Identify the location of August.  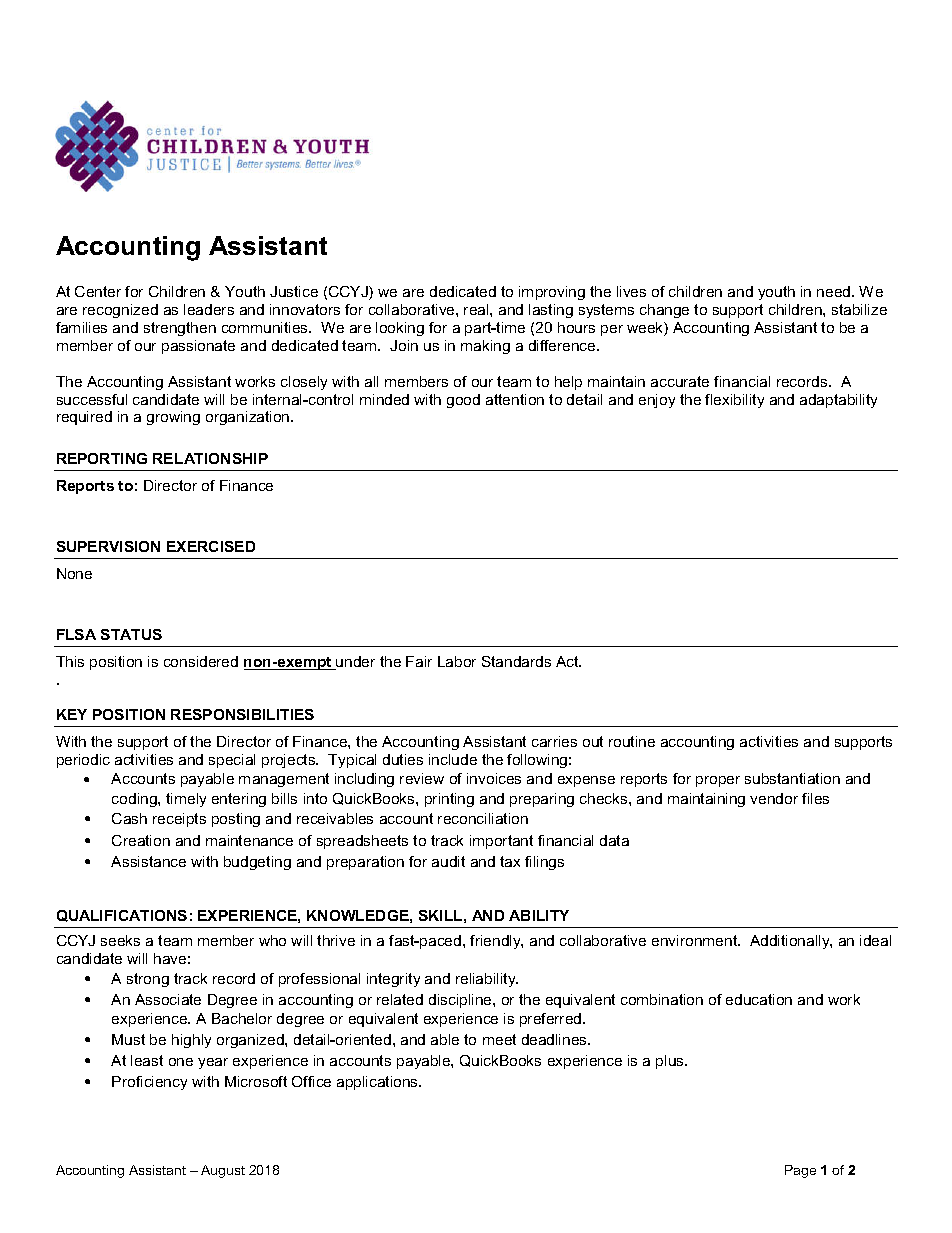
(223, 1171).
